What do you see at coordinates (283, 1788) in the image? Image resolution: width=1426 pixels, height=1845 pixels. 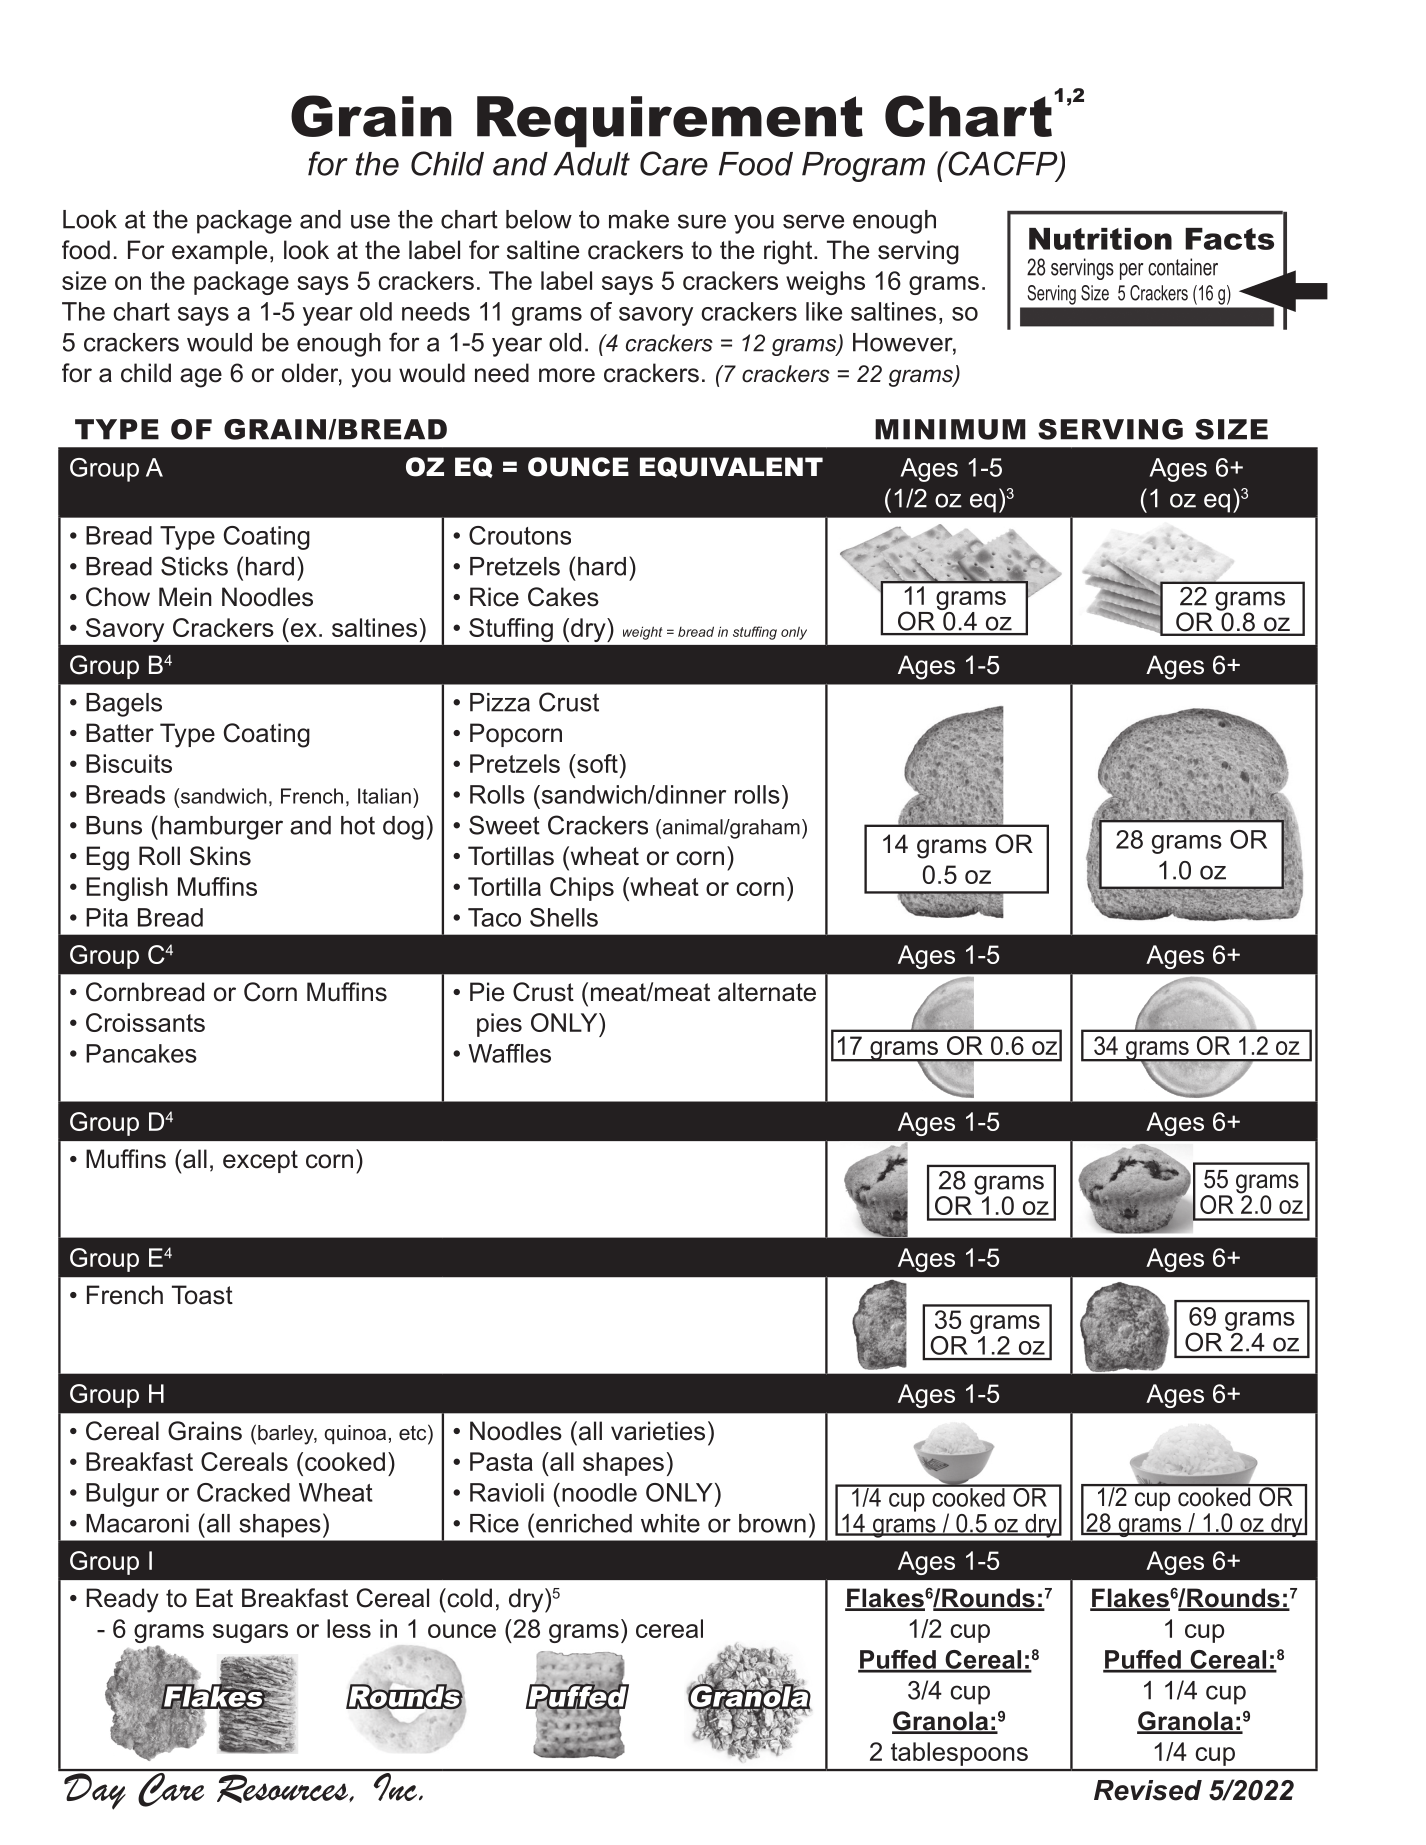 I see `Resources` at bounding box center [283, 1788].
